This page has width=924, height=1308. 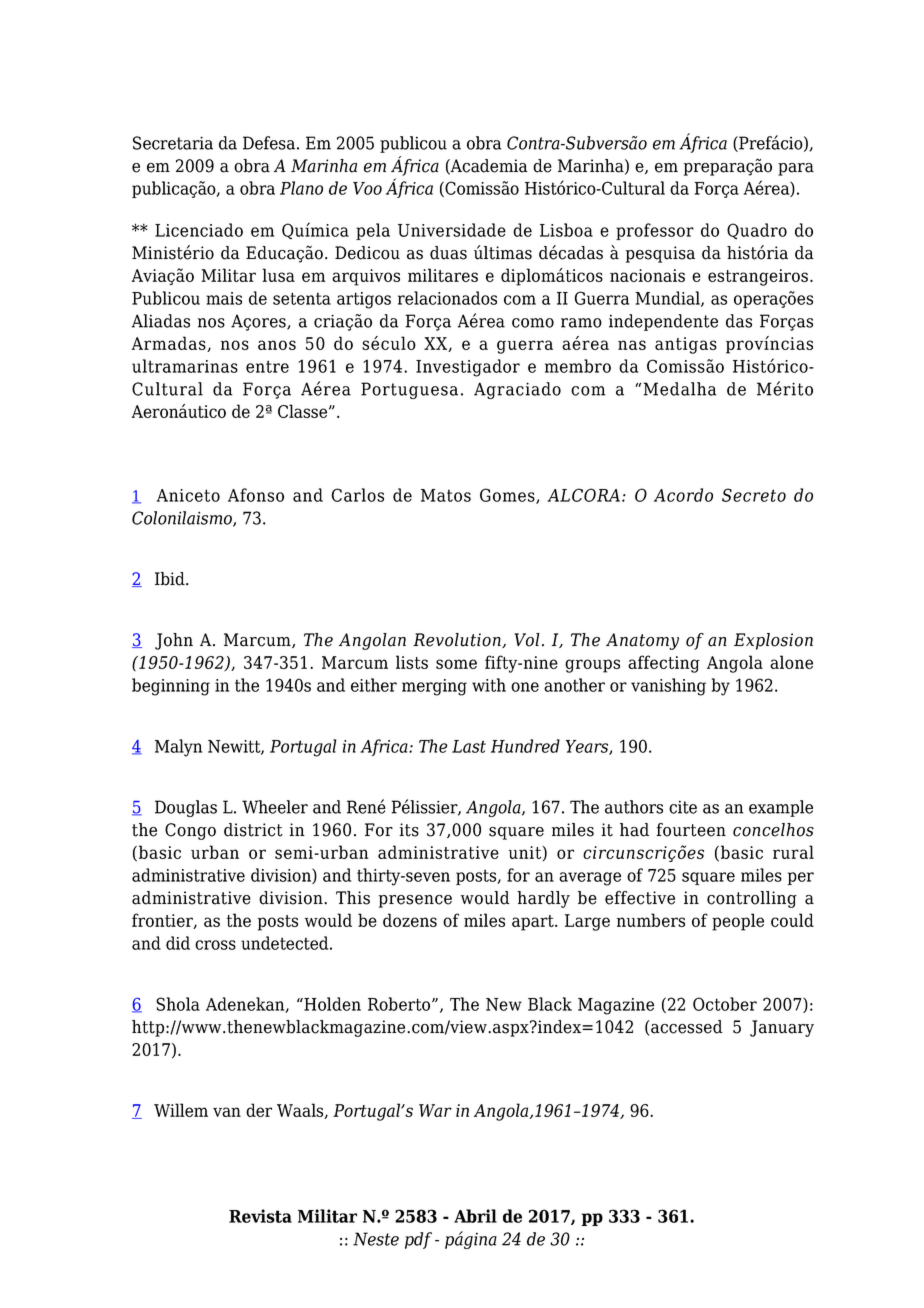 I want to click on Quadro, so click(x=757, y=231).
